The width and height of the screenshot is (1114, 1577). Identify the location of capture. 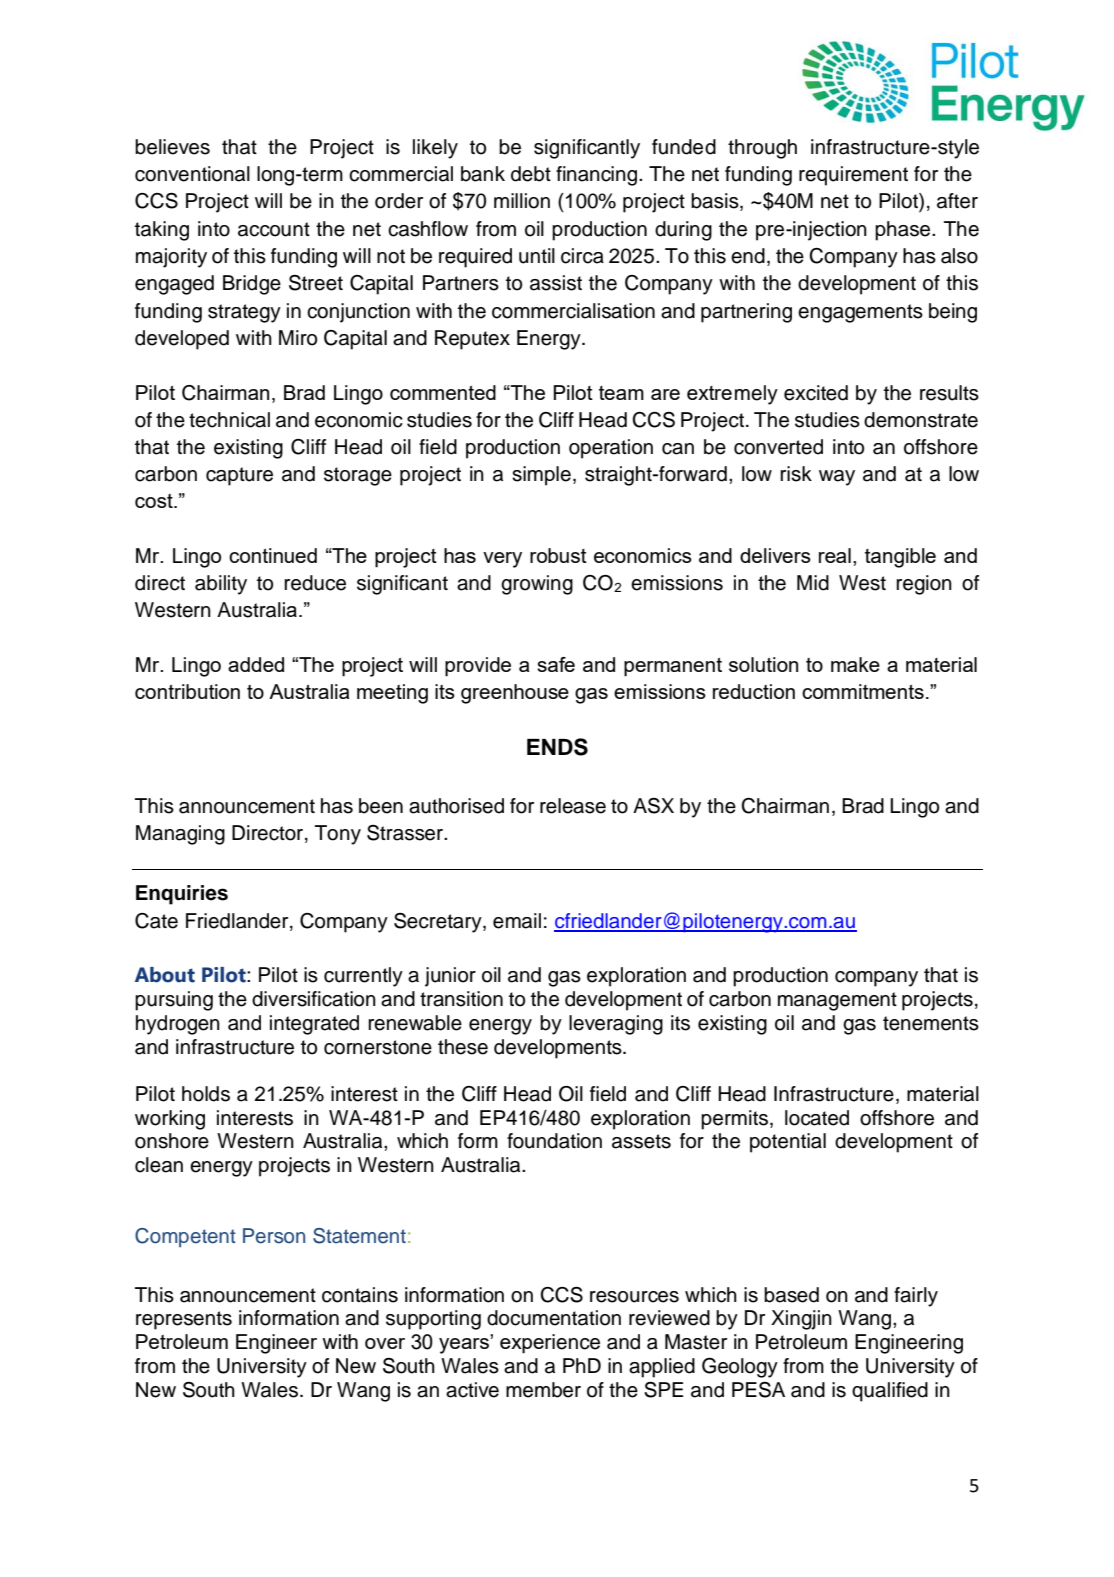
(239, 476).
